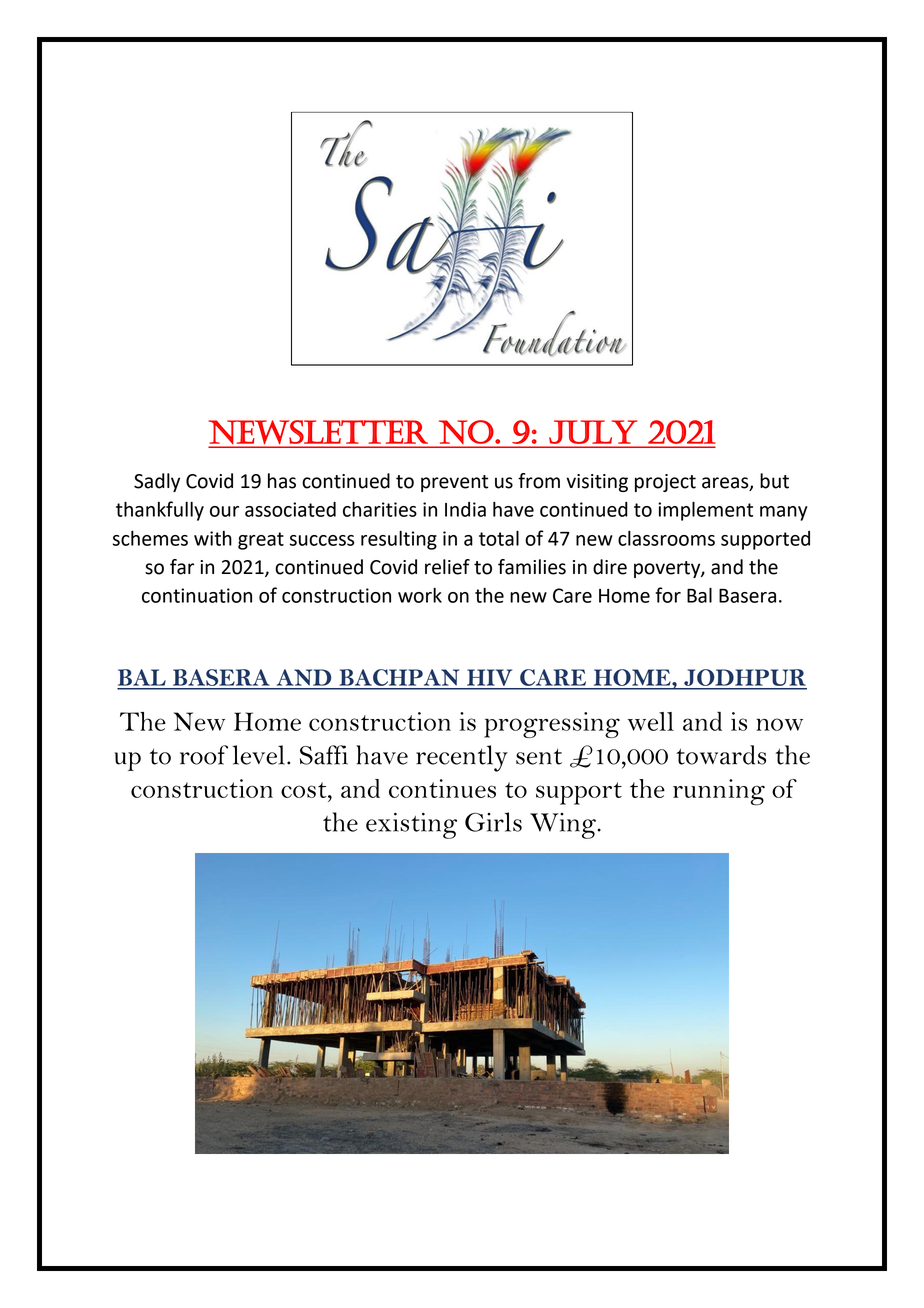  Describe the element at coordinates (282, 481) in the image. I see `has` at that location.
